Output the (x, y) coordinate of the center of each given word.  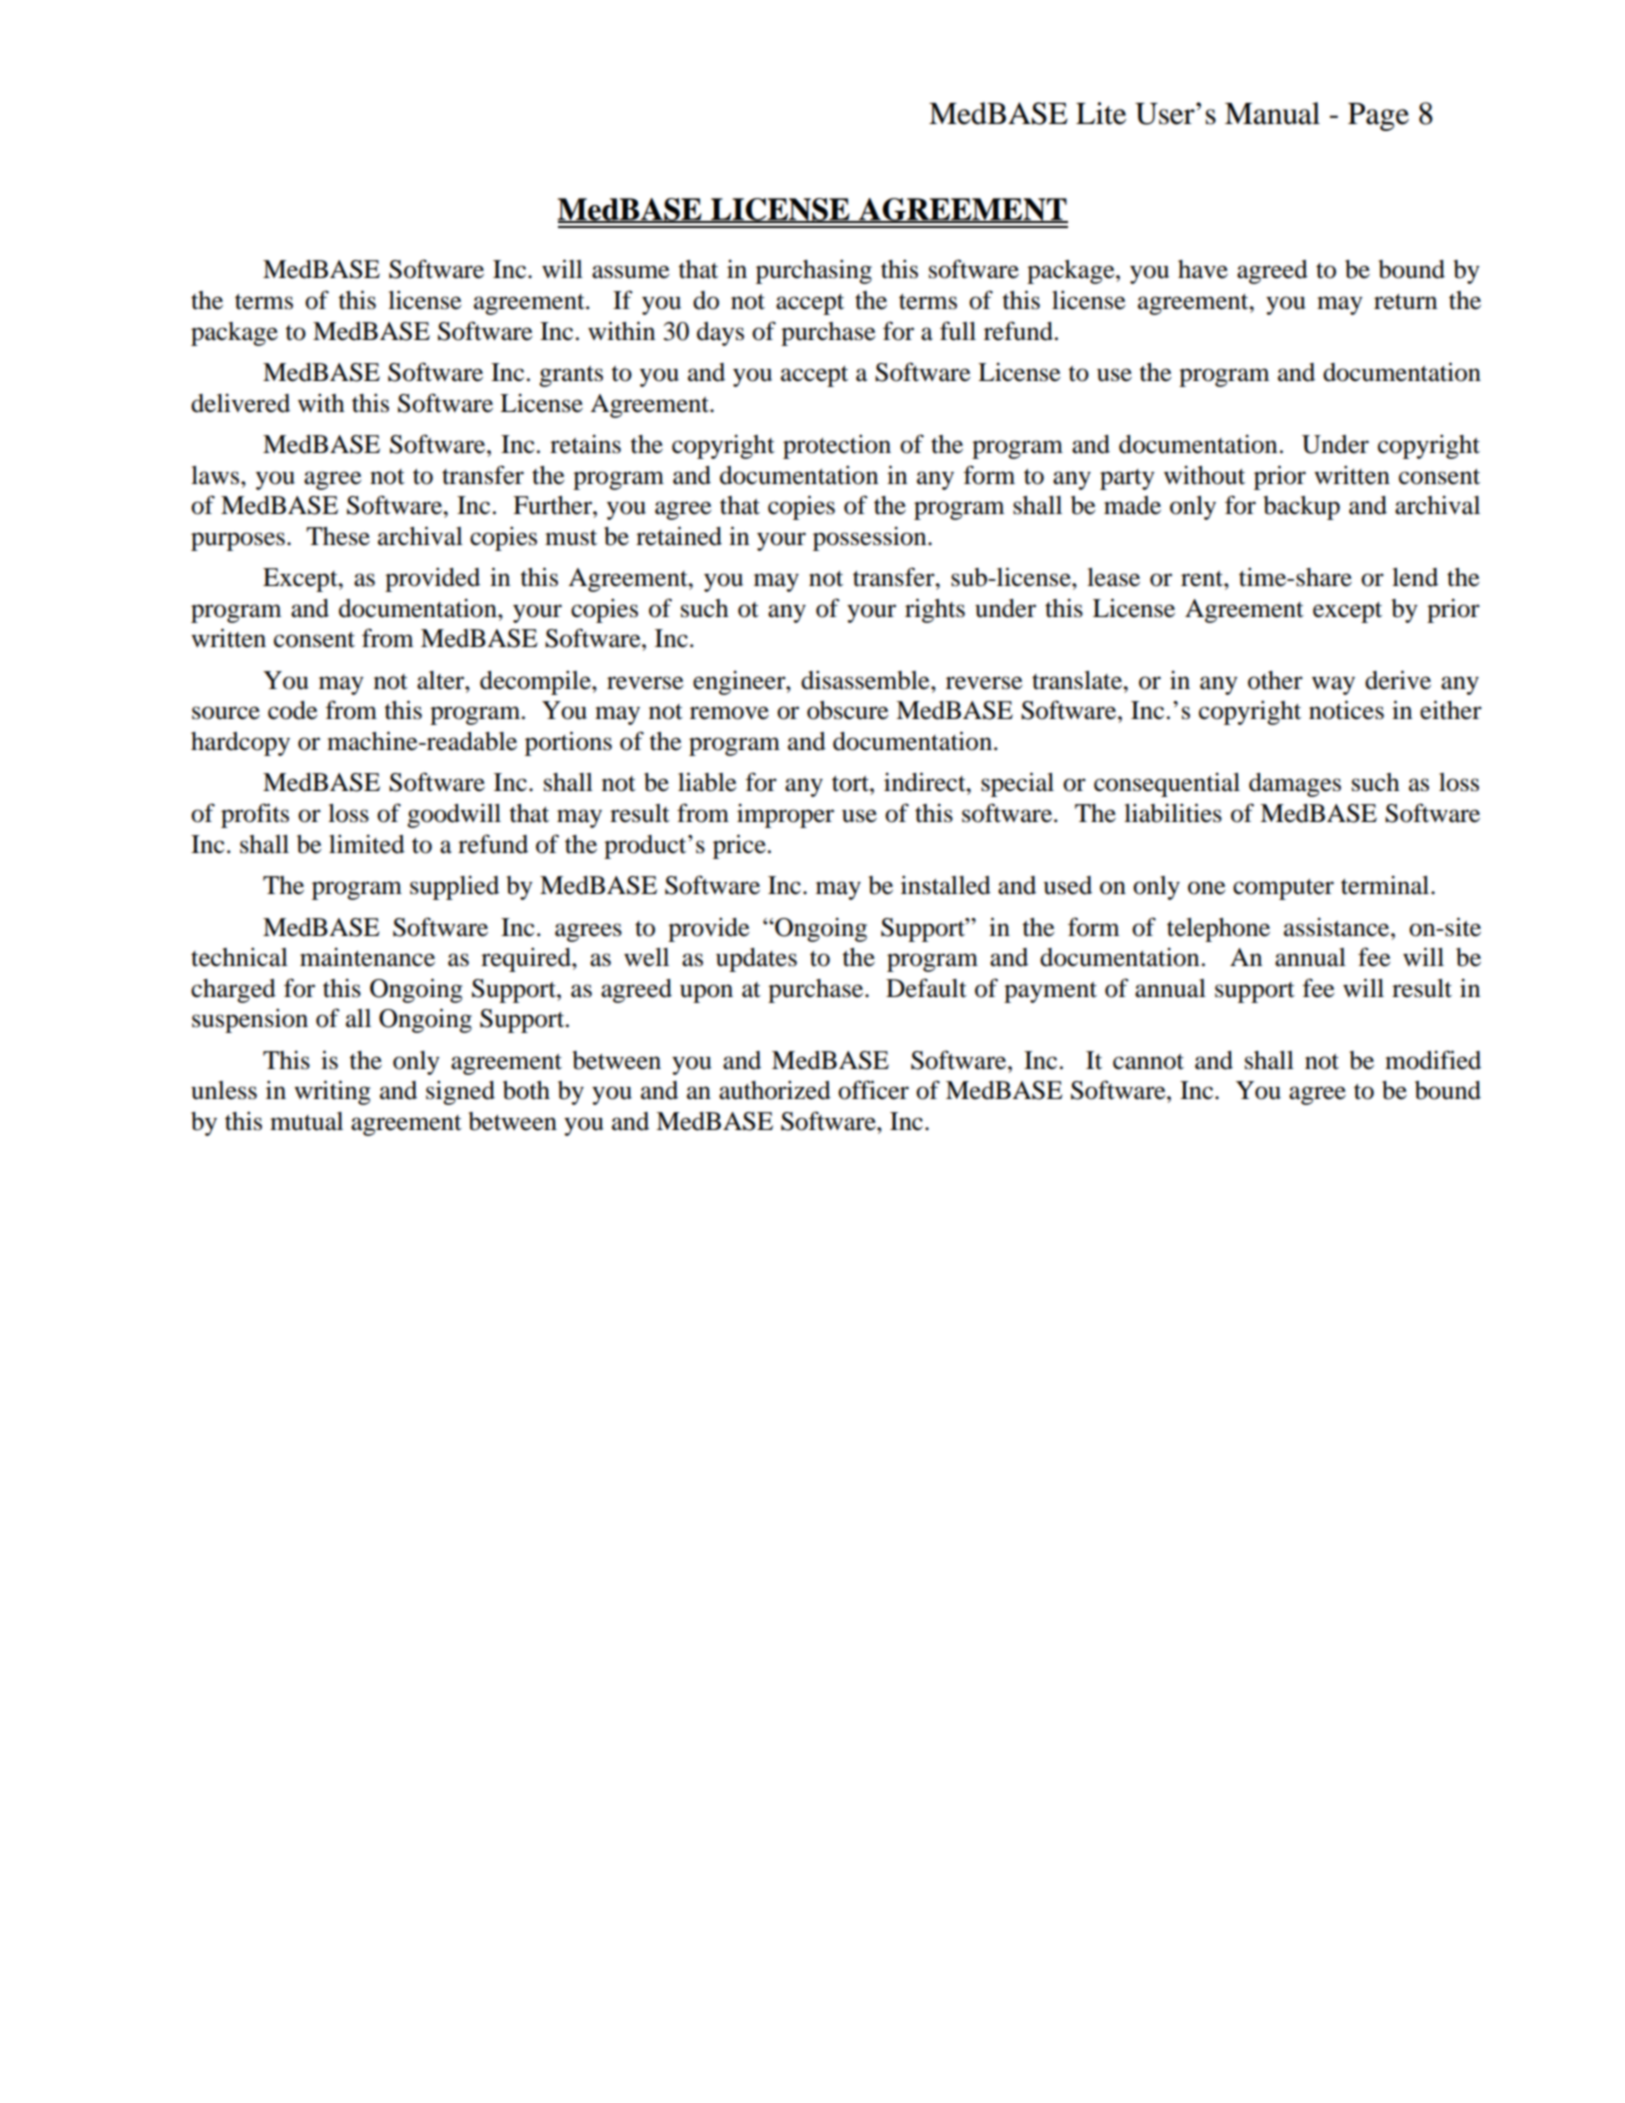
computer (1283, 889)
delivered (240, 403)
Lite (1101, 113)
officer (873, 1090)
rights (935, 610)
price (739, 846)
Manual (1272, 113)
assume (630, 272)
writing (332, 1092)
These (338, 536)
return (1405, 302)
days (720, 334)
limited (367, 844)
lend (1415, 577)
